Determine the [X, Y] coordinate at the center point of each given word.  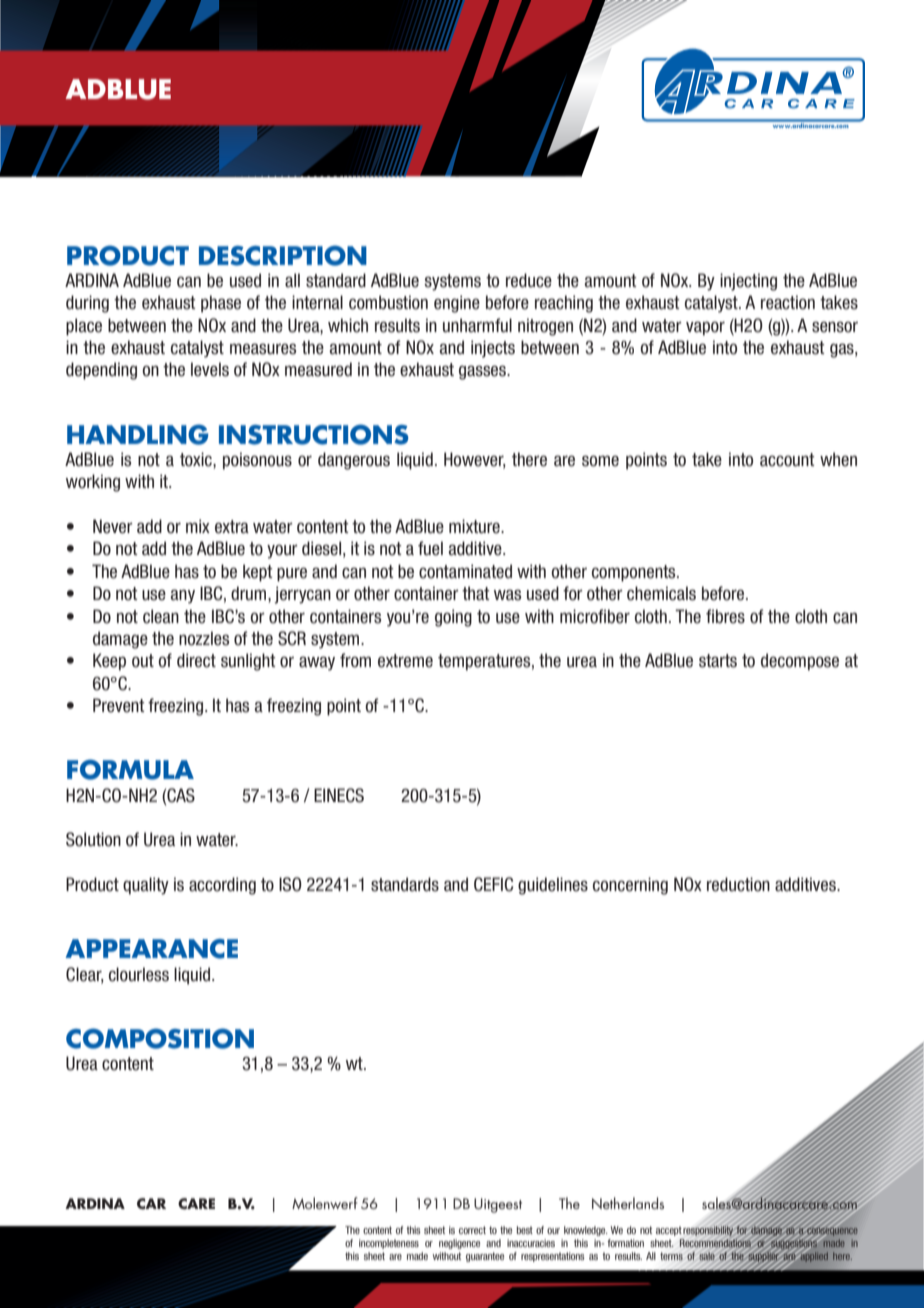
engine [457, 304]
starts [718, 661]
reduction [738, 884]
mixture [475, 526]
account [787, 460]
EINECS [339, 795]
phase [221, 304]
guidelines [553, 886]
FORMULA [130, 769]
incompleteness [389, 1244]
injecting [748, 282]
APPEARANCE [151, 949]
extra [232, 527]
